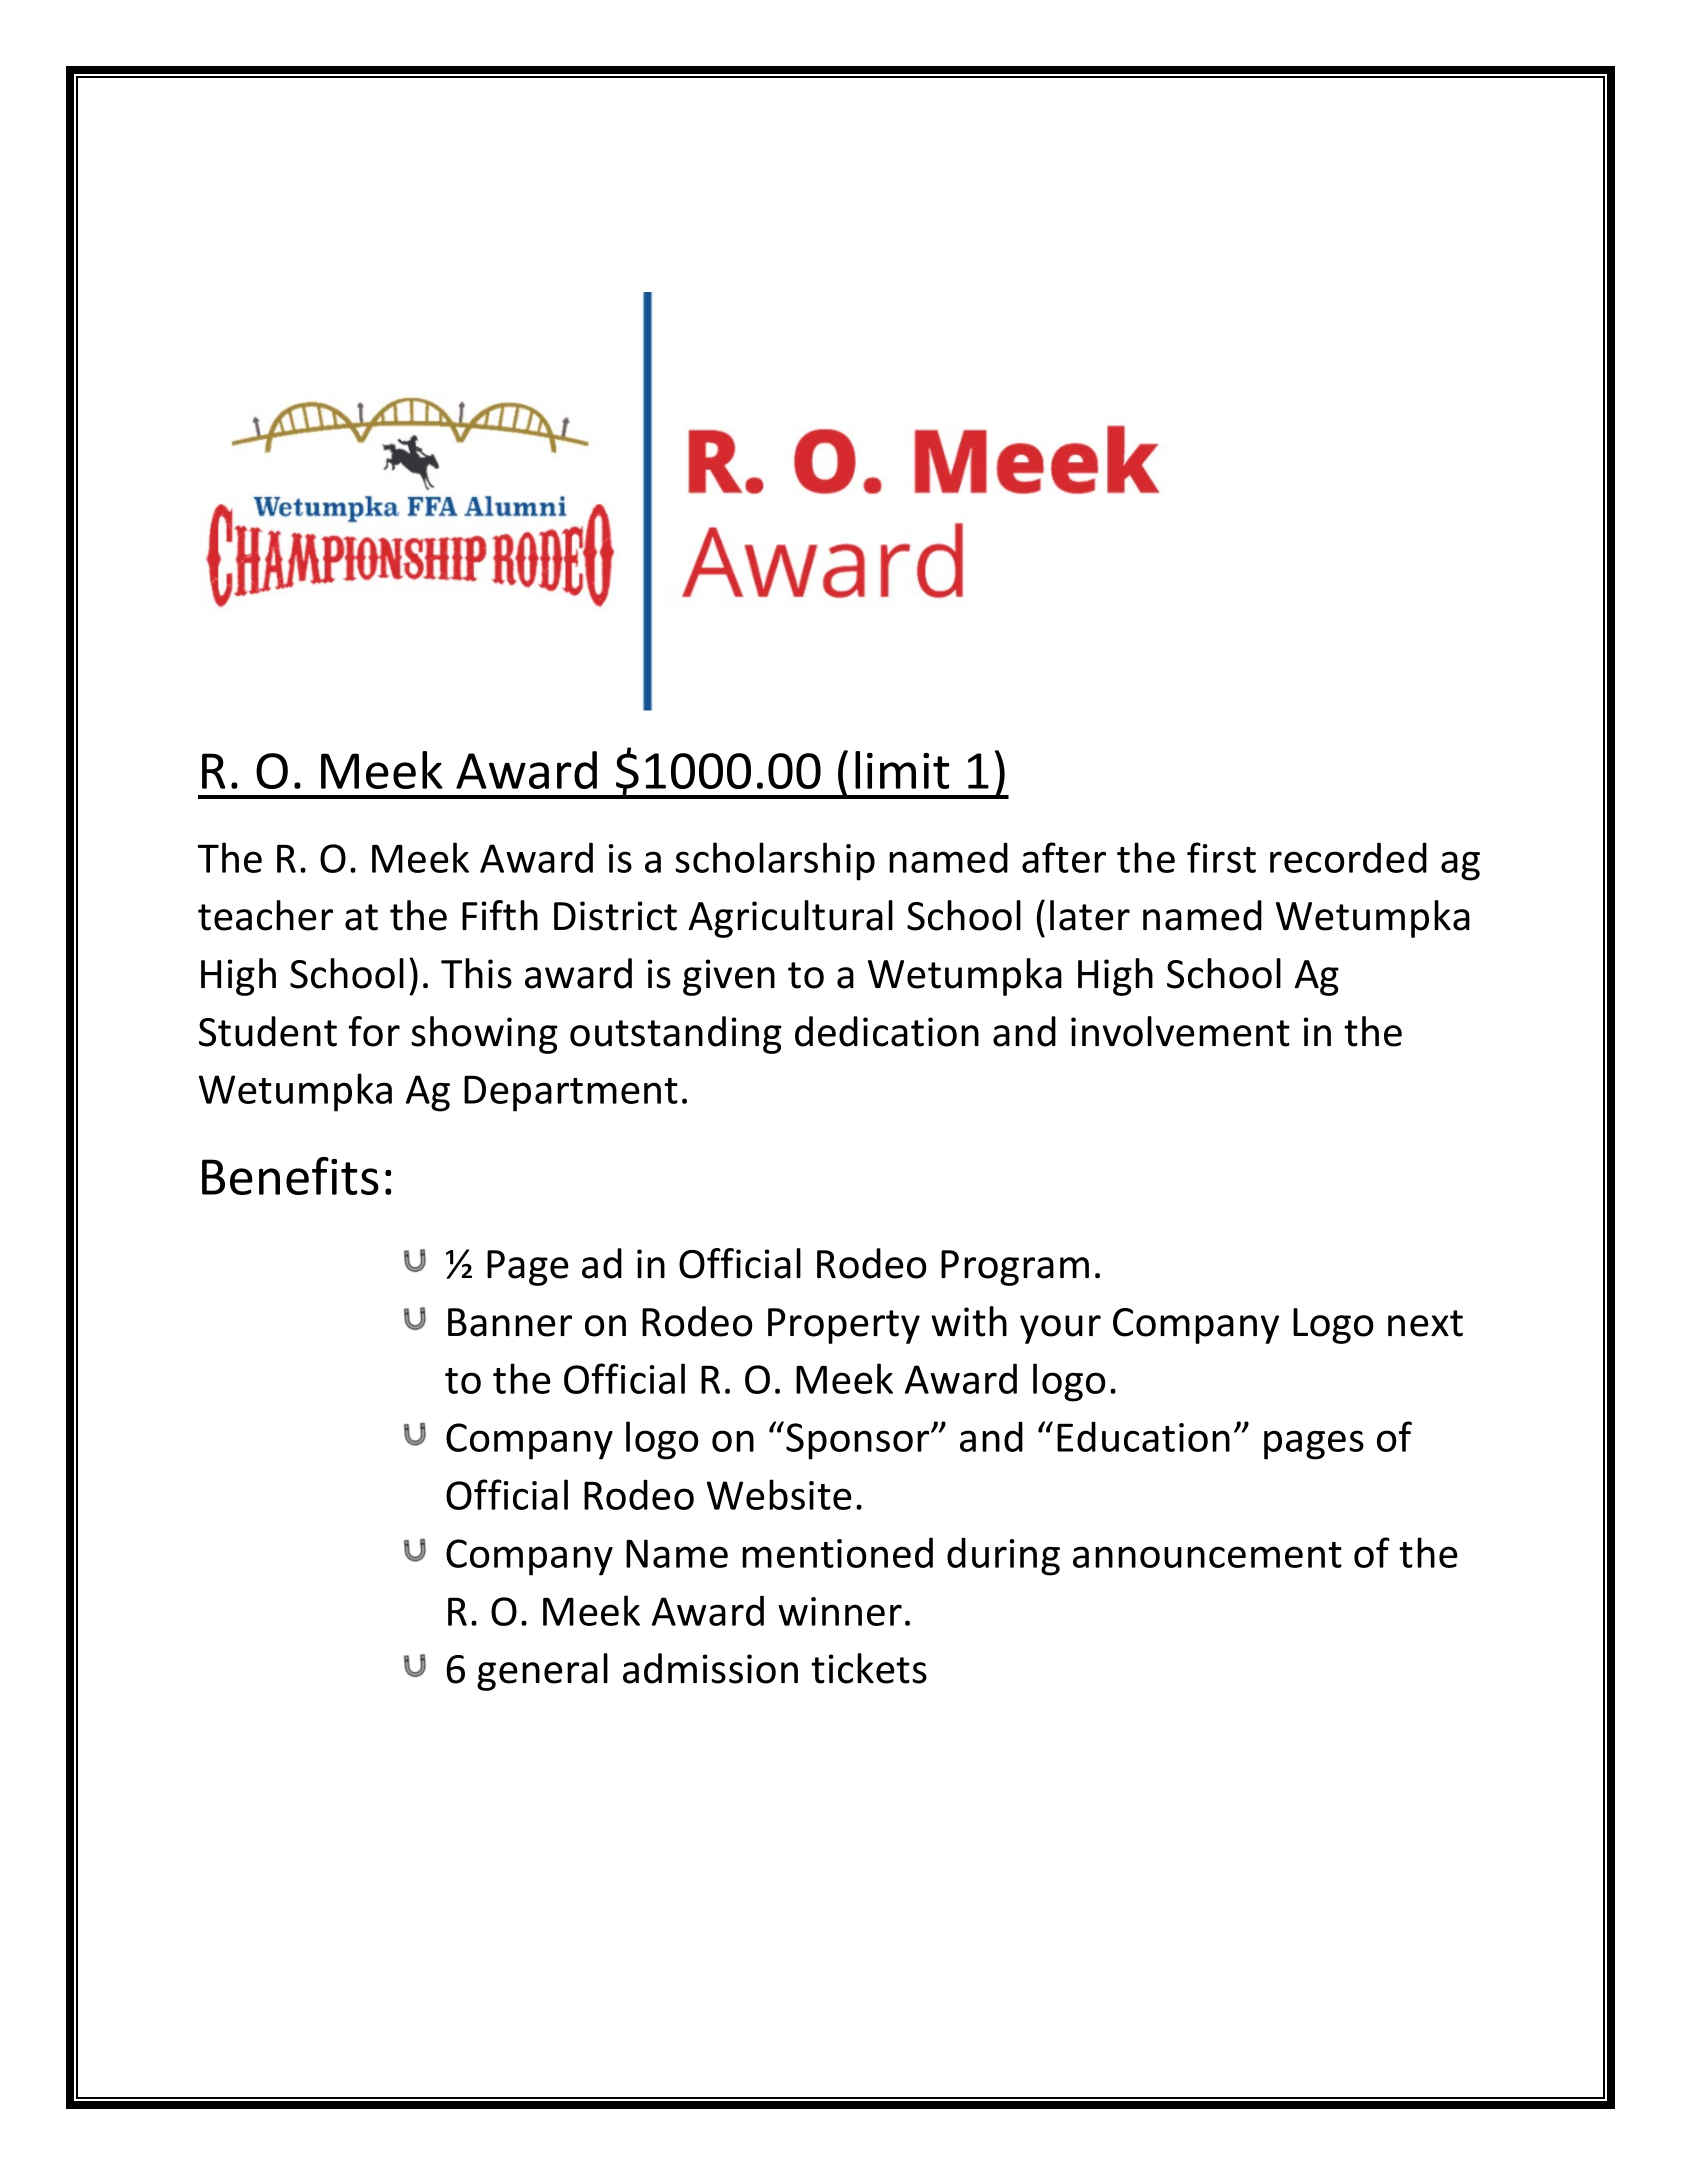  What do you see at coordinates (1348, 857) in the document?
I see `recorded` at bounding box center [1348, 857].
